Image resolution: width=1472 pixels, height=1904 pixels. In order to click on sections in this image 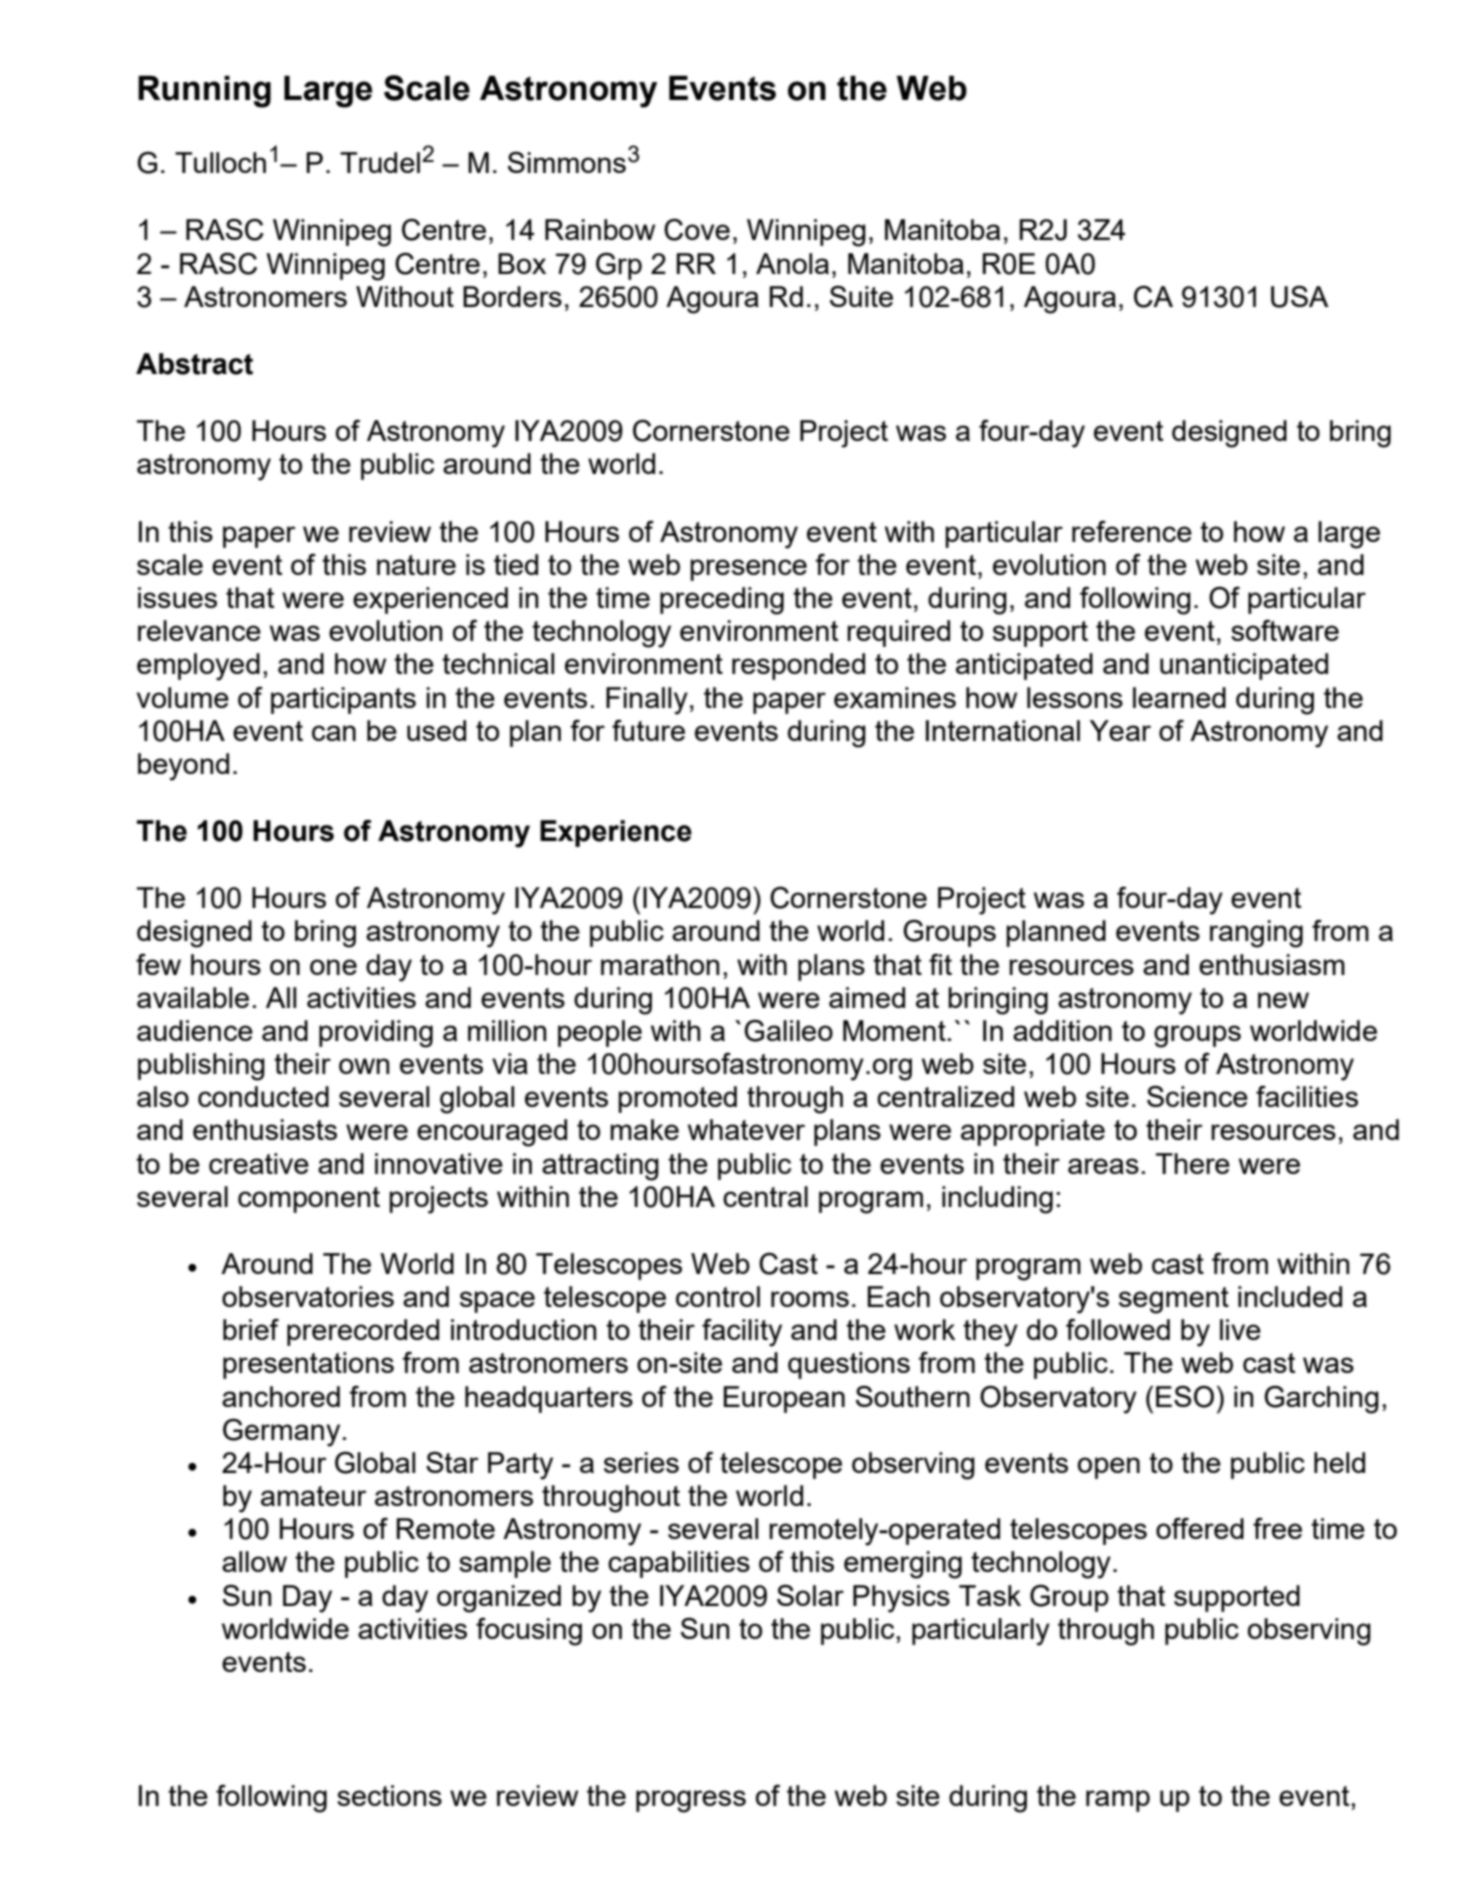, I will do `click(389, 1795)`.
